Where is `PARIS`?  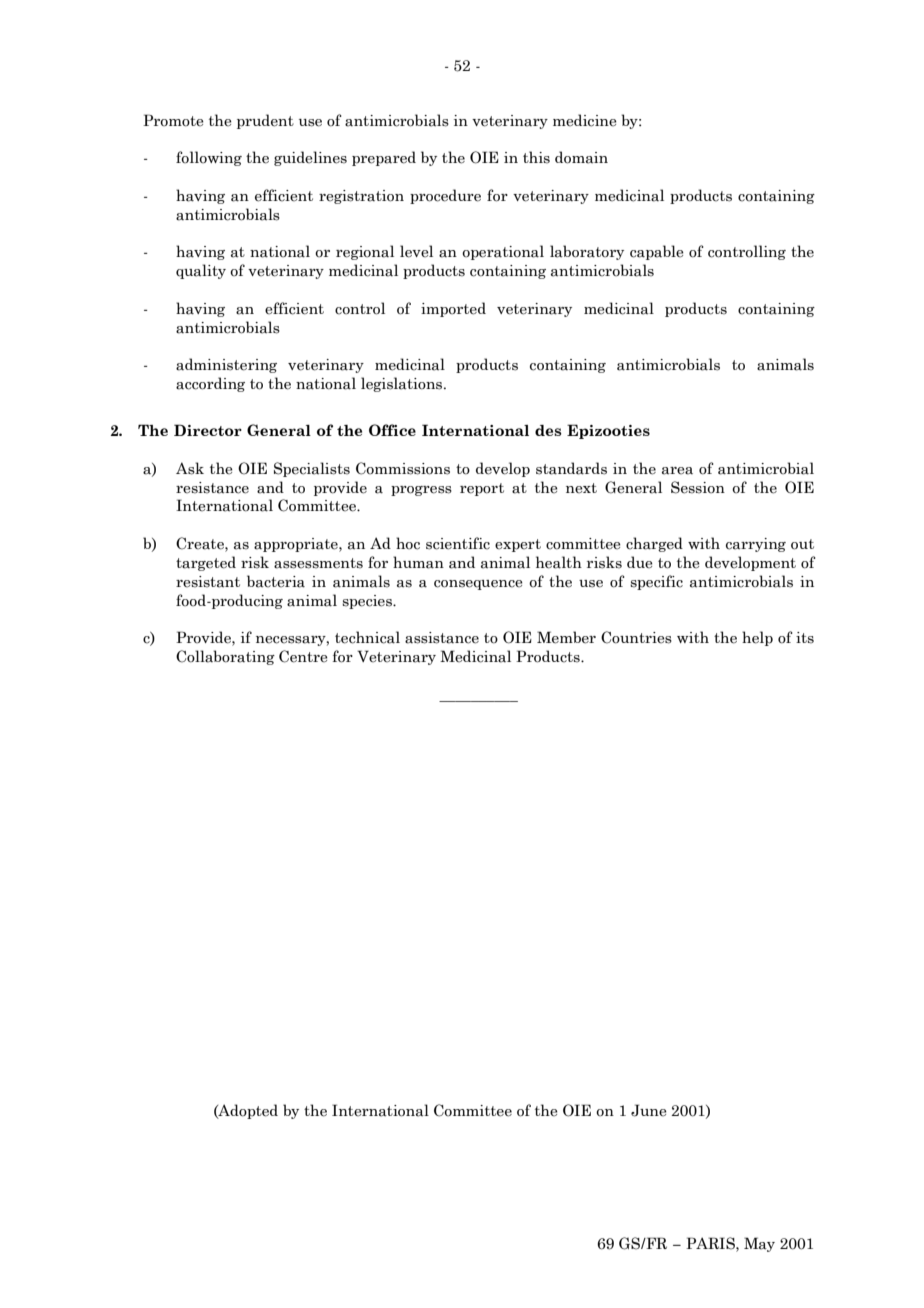
PARIS is located at coordinates (711, 1243).
